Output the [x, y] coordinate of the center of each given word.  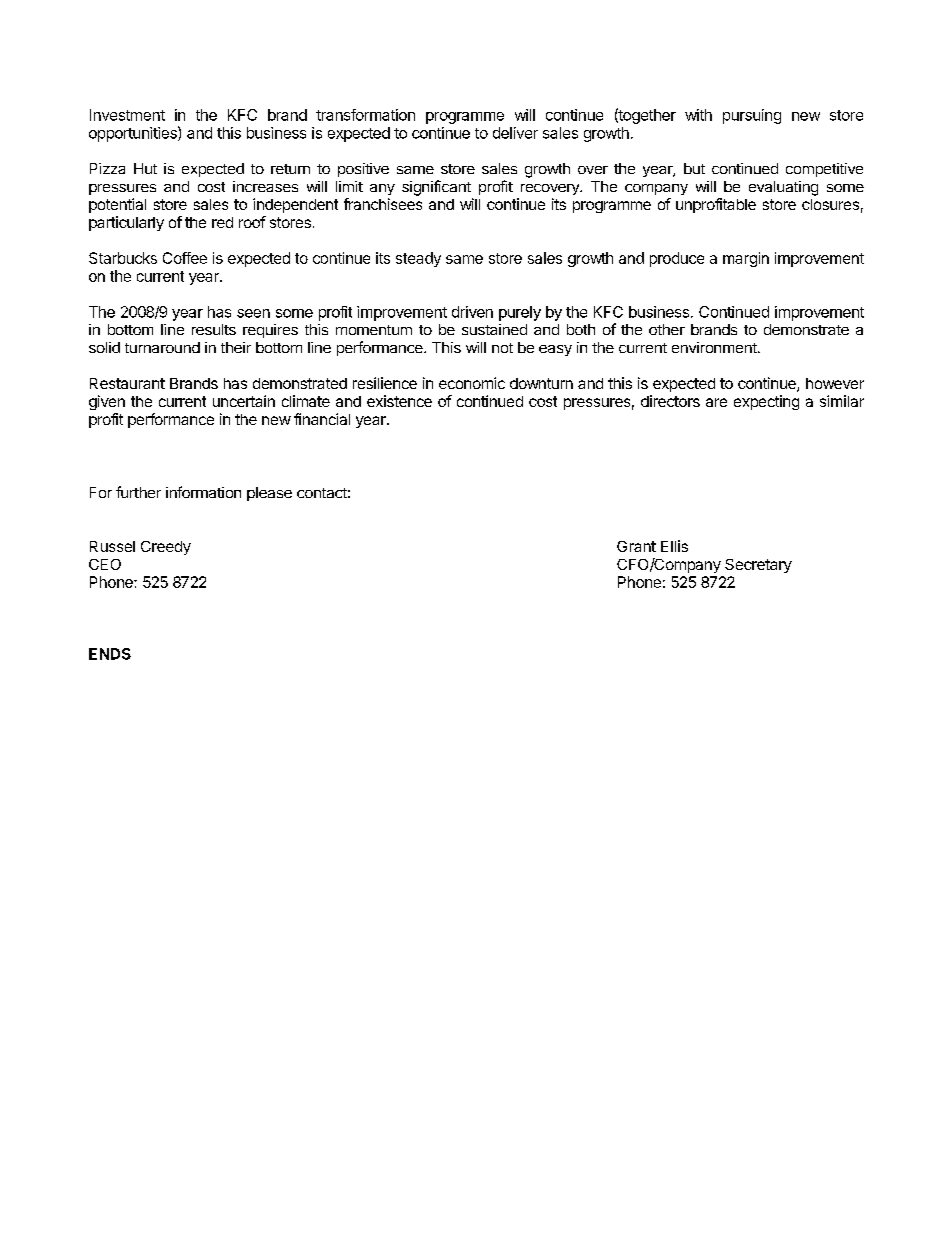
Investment [127, 115]
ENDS [110, 654]
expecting [766, 402]
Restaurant [127, 383]
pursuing [752, 116]
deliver [515, 133]
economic [472, 383]
